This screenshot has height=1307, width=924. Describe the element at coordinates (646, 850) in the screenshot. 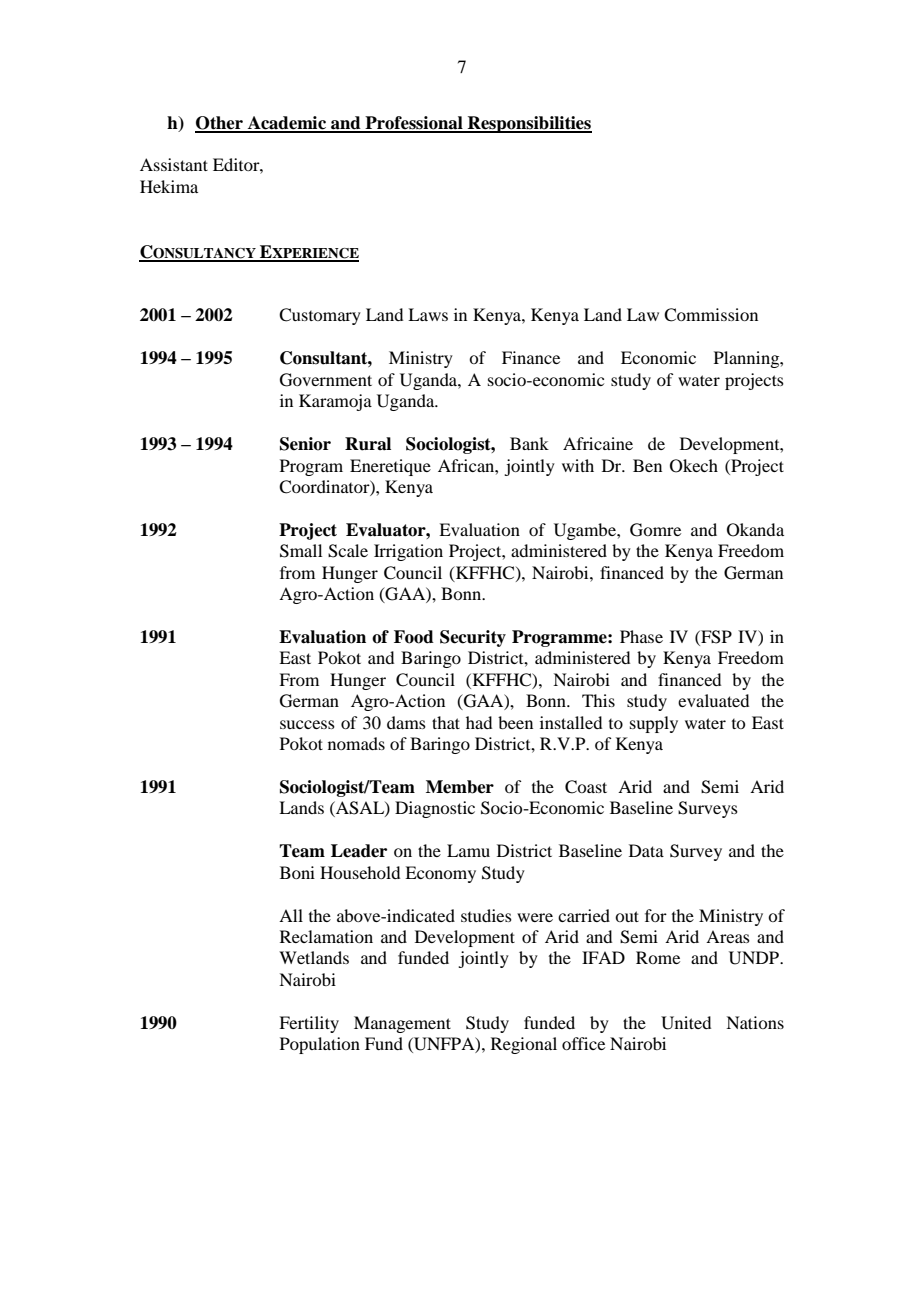

I see `Data` at that location.
